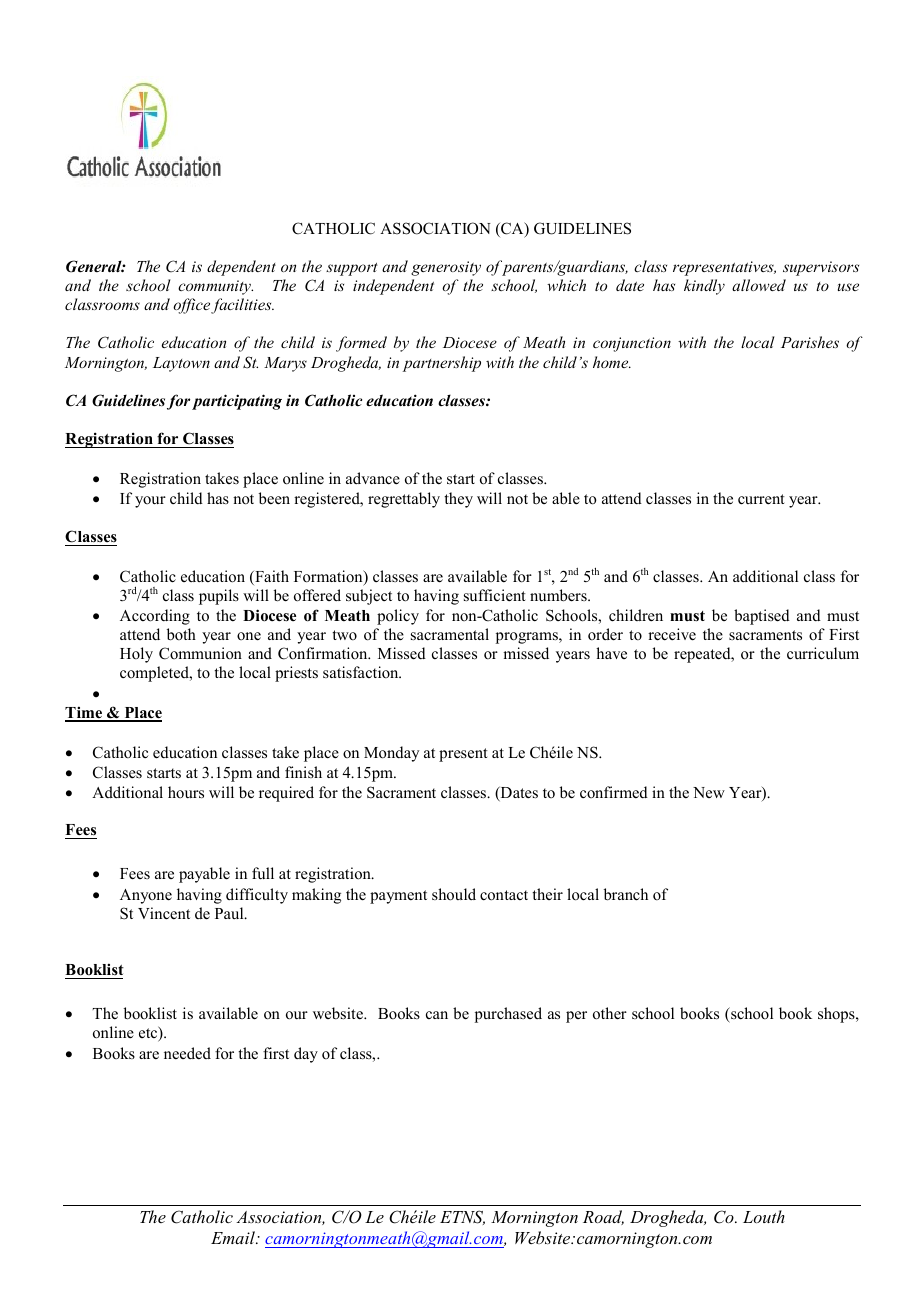 The width and height of the image is (924, 1308). I want to click on New, so click(709, 792).
